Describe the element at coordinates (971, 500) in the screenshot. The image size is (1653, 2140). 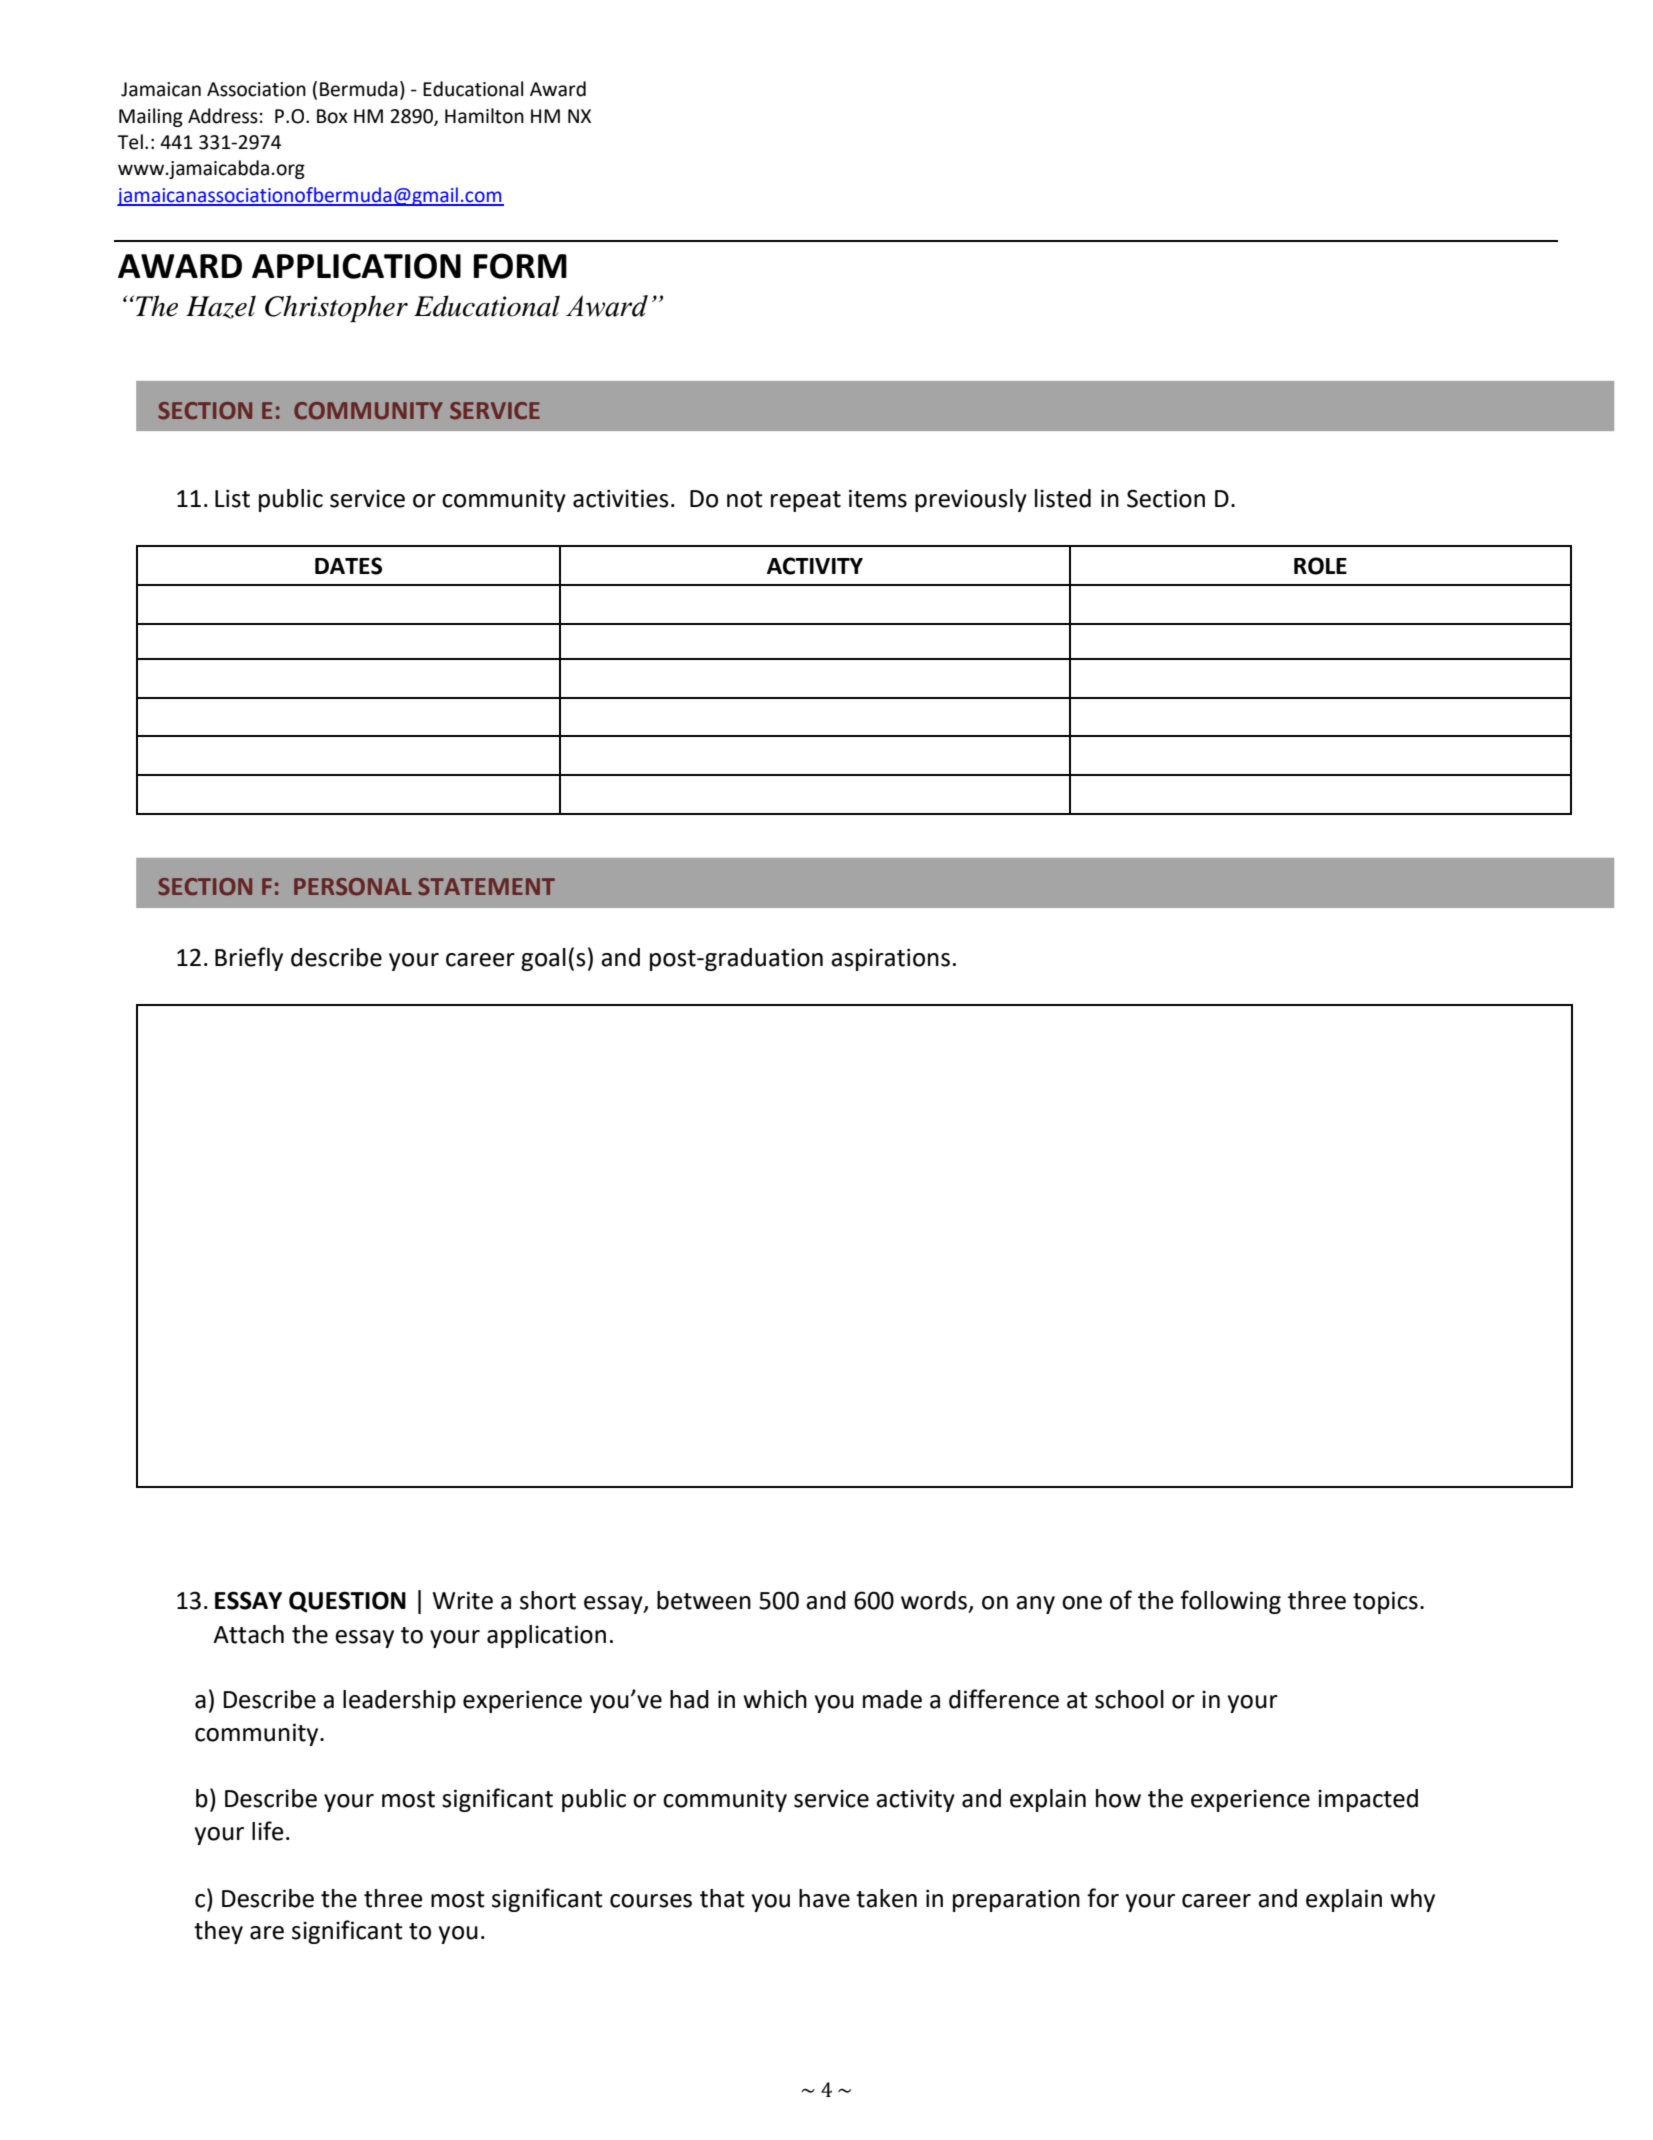
I see `previously` at that location.
